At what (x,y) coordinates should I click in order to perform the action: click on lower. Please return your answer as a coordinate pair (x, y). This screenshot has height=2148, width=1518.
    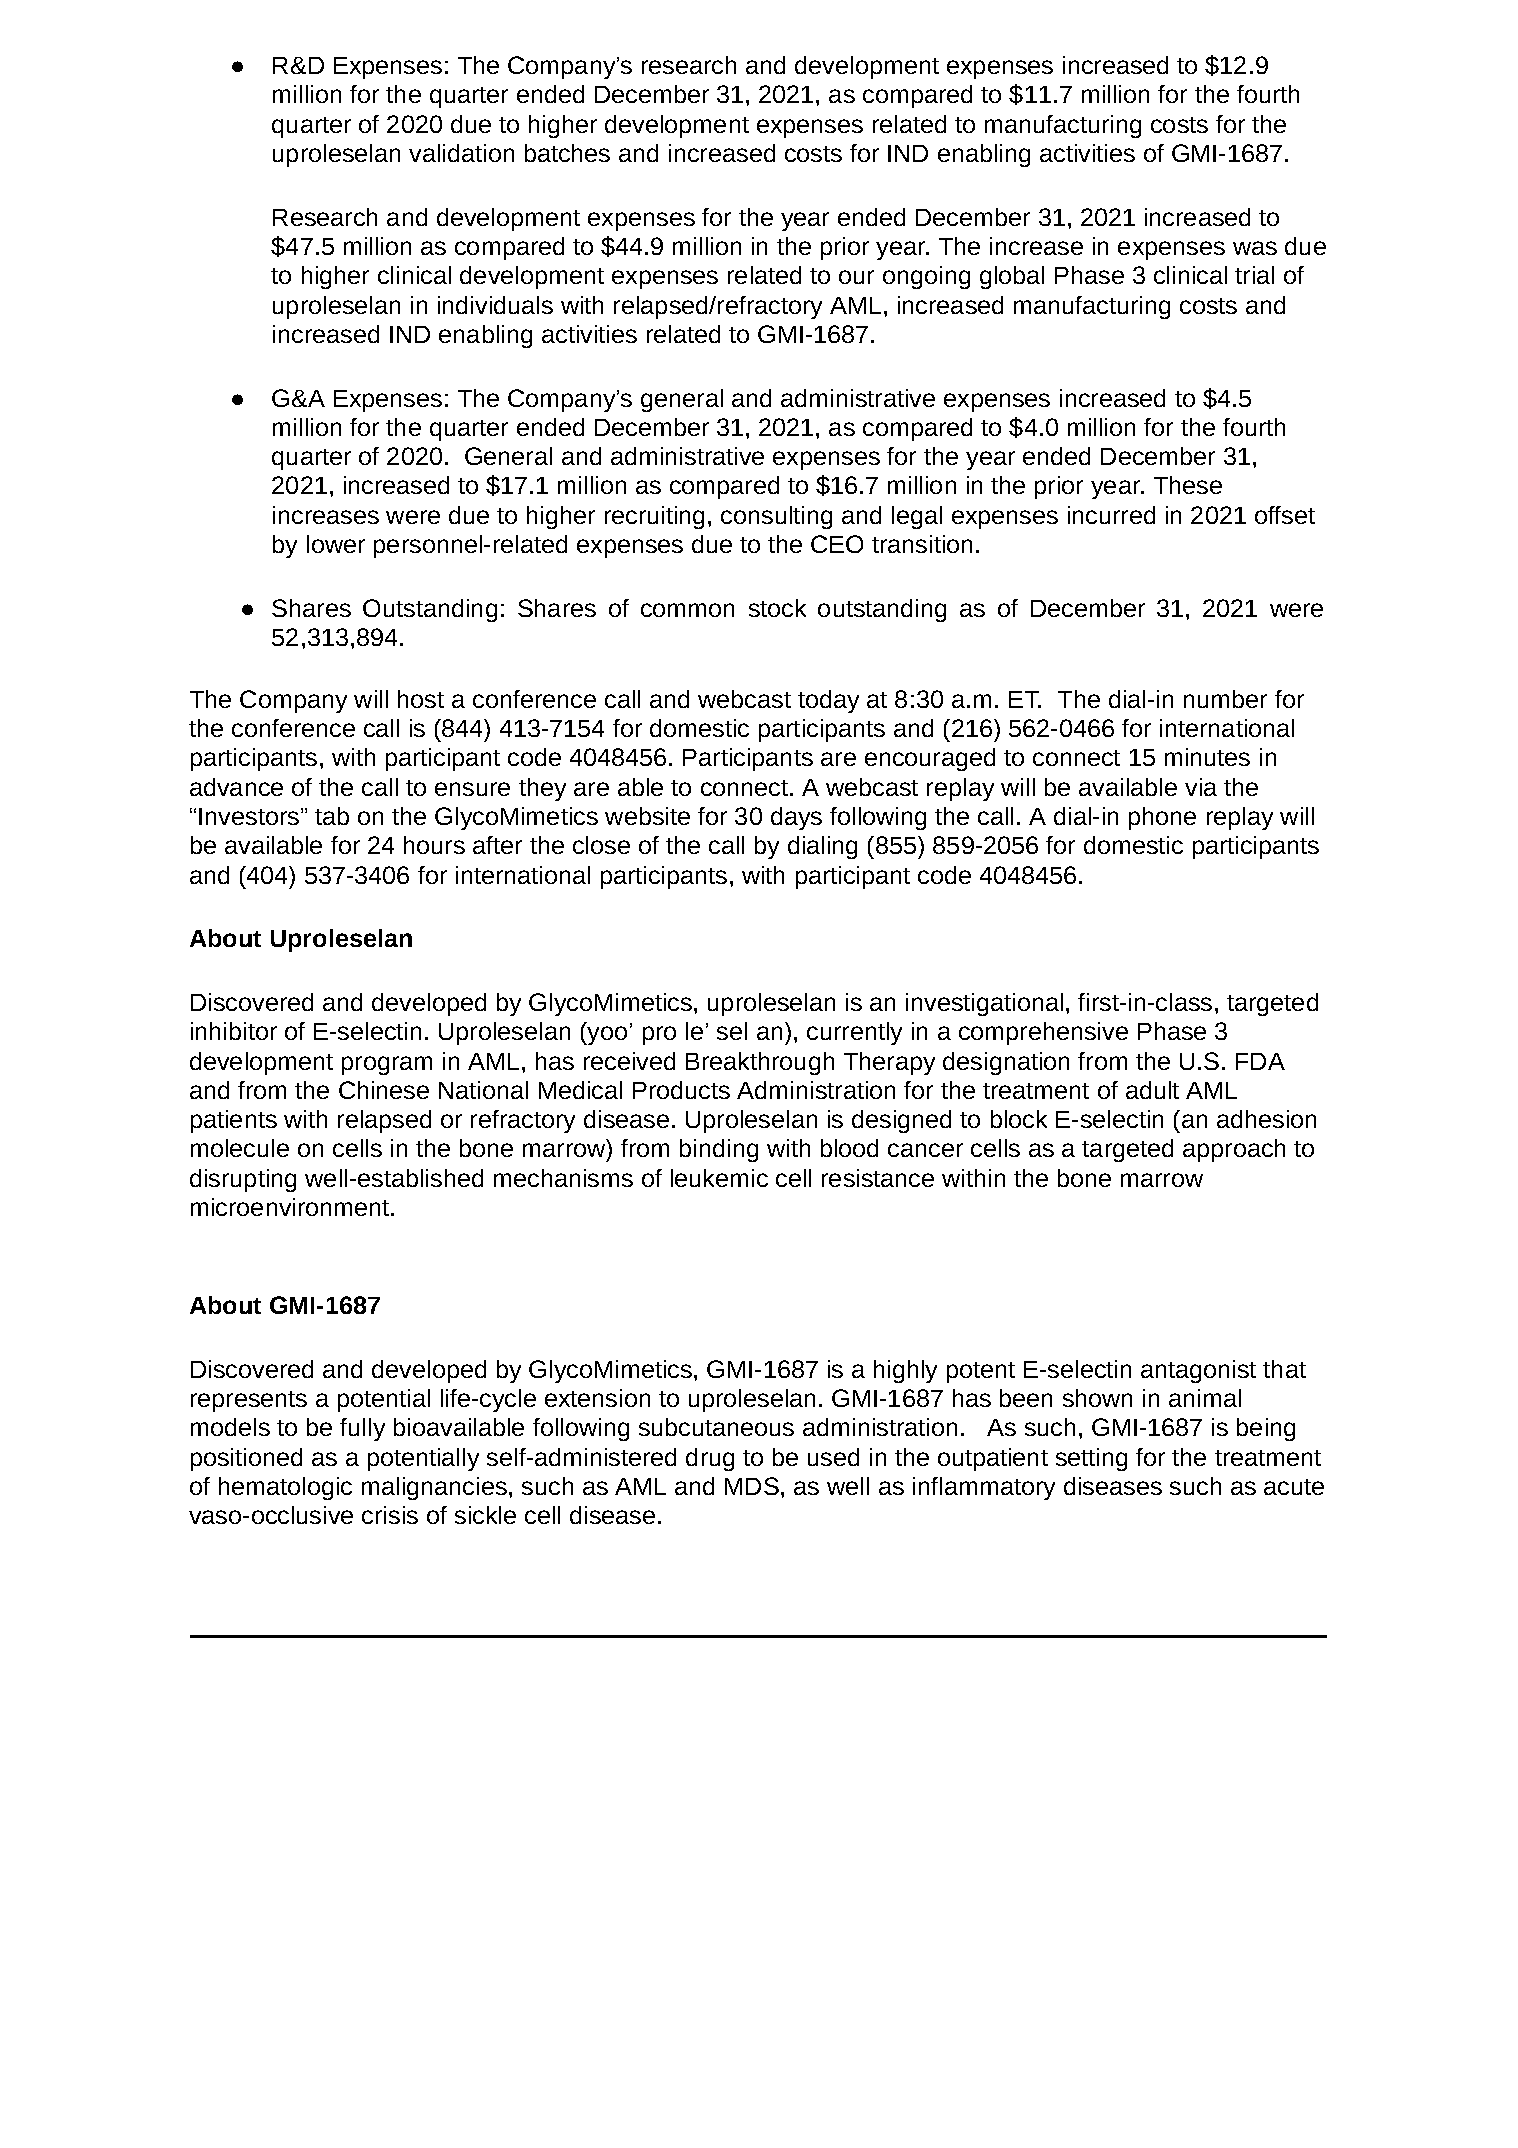
    Looking at the image, I should click on (336, 544).
